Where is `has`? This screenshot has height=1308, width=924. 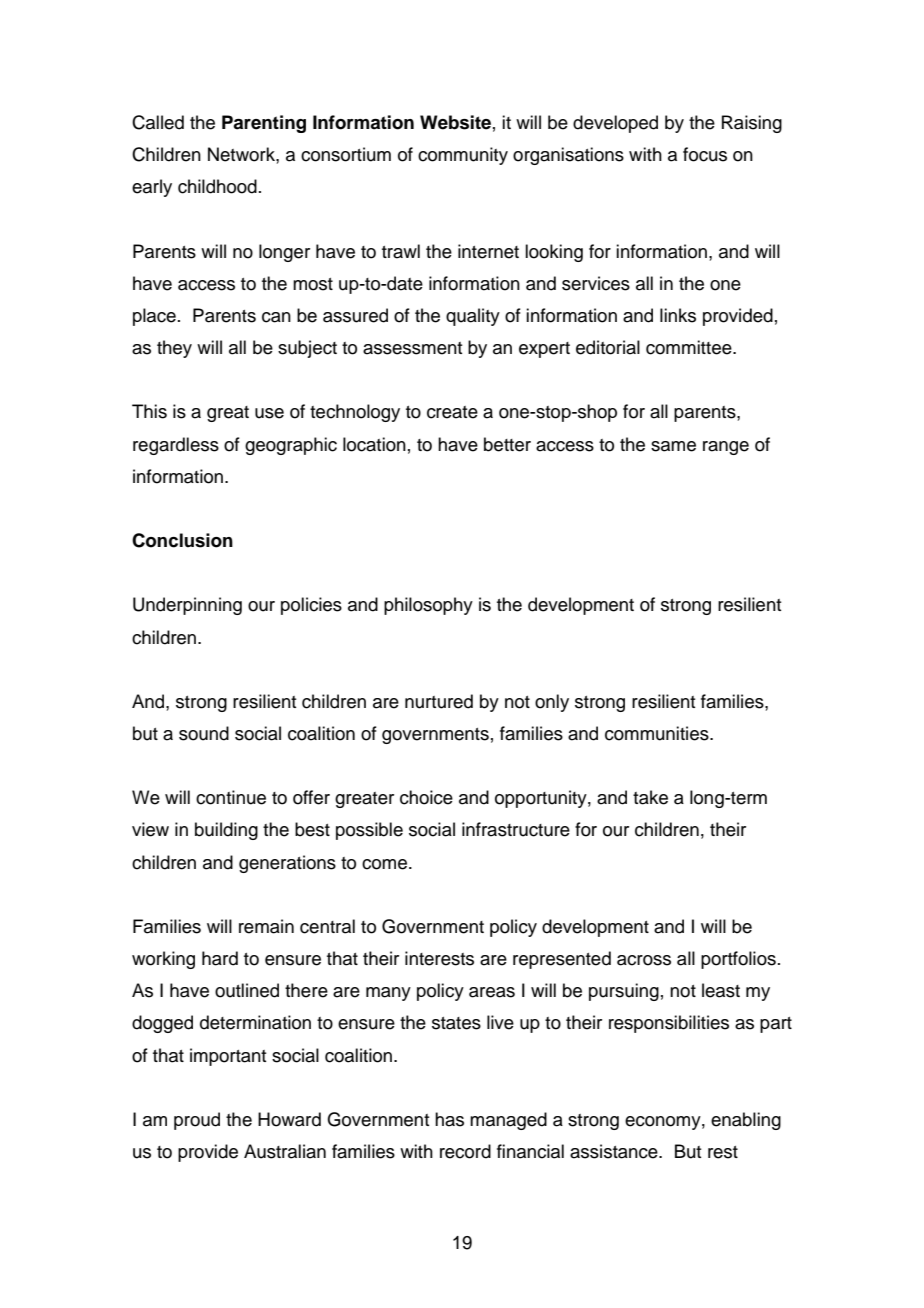 has is located at coordinates (449, 1119).
